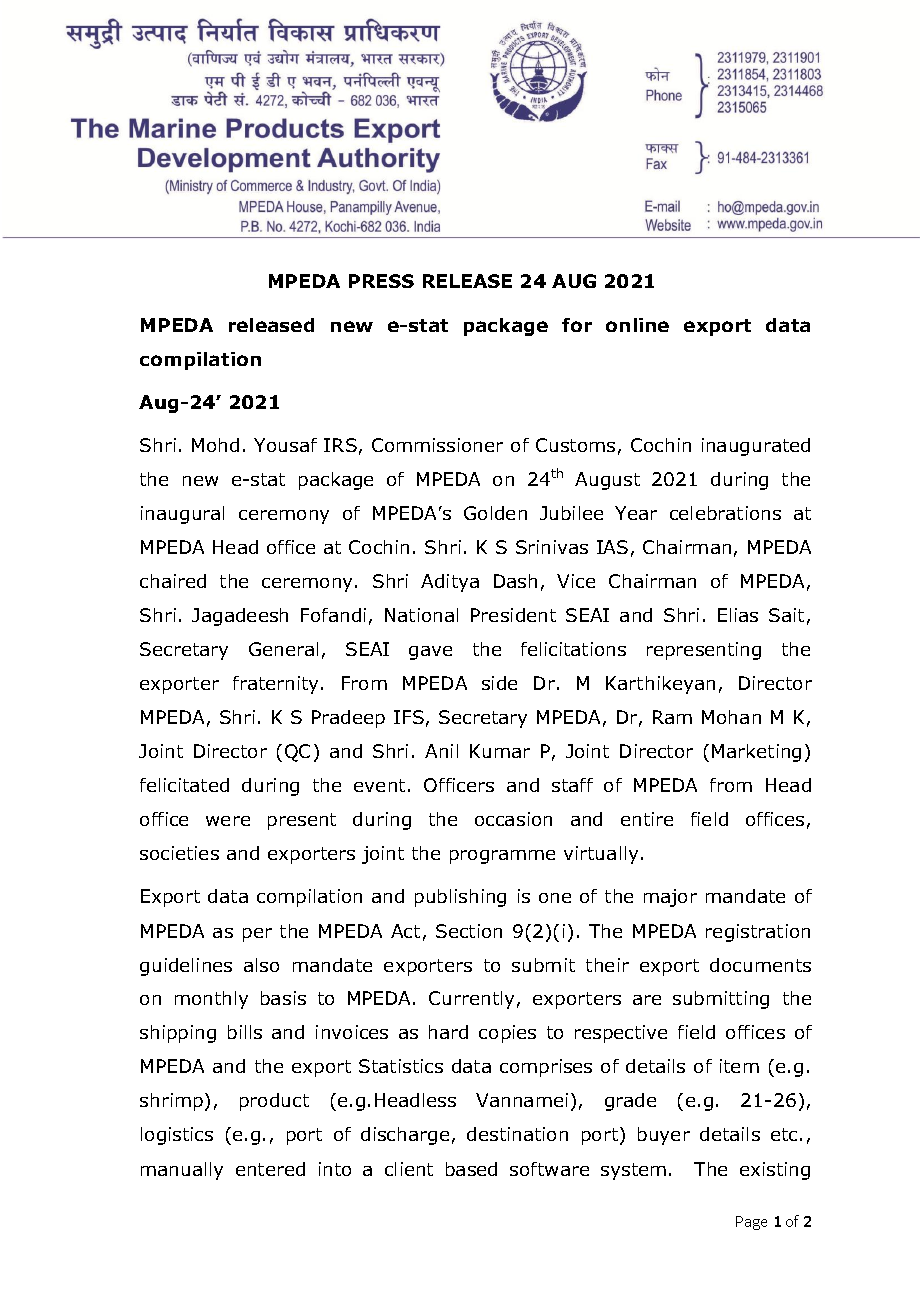 The height and width of the screenshot is (1308, 924). What do you see at coordinates (471, 1169) in the screenshot?
I see `based` at bounding box center [471, 1169].
